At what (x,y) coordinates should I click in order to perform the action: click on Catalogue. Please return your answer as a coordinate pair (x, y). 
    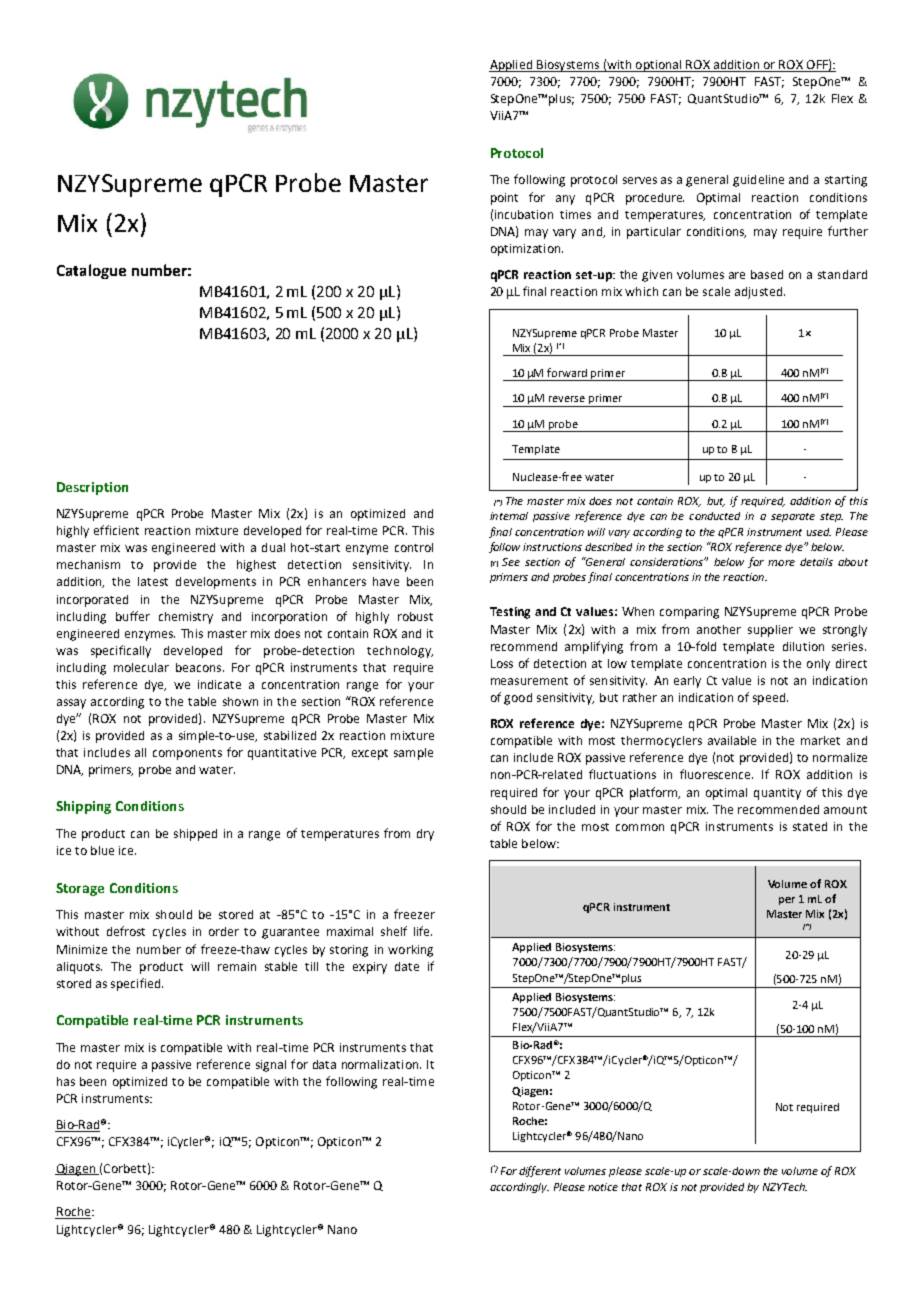
    Looking at the image, I should click on (91, 271).
